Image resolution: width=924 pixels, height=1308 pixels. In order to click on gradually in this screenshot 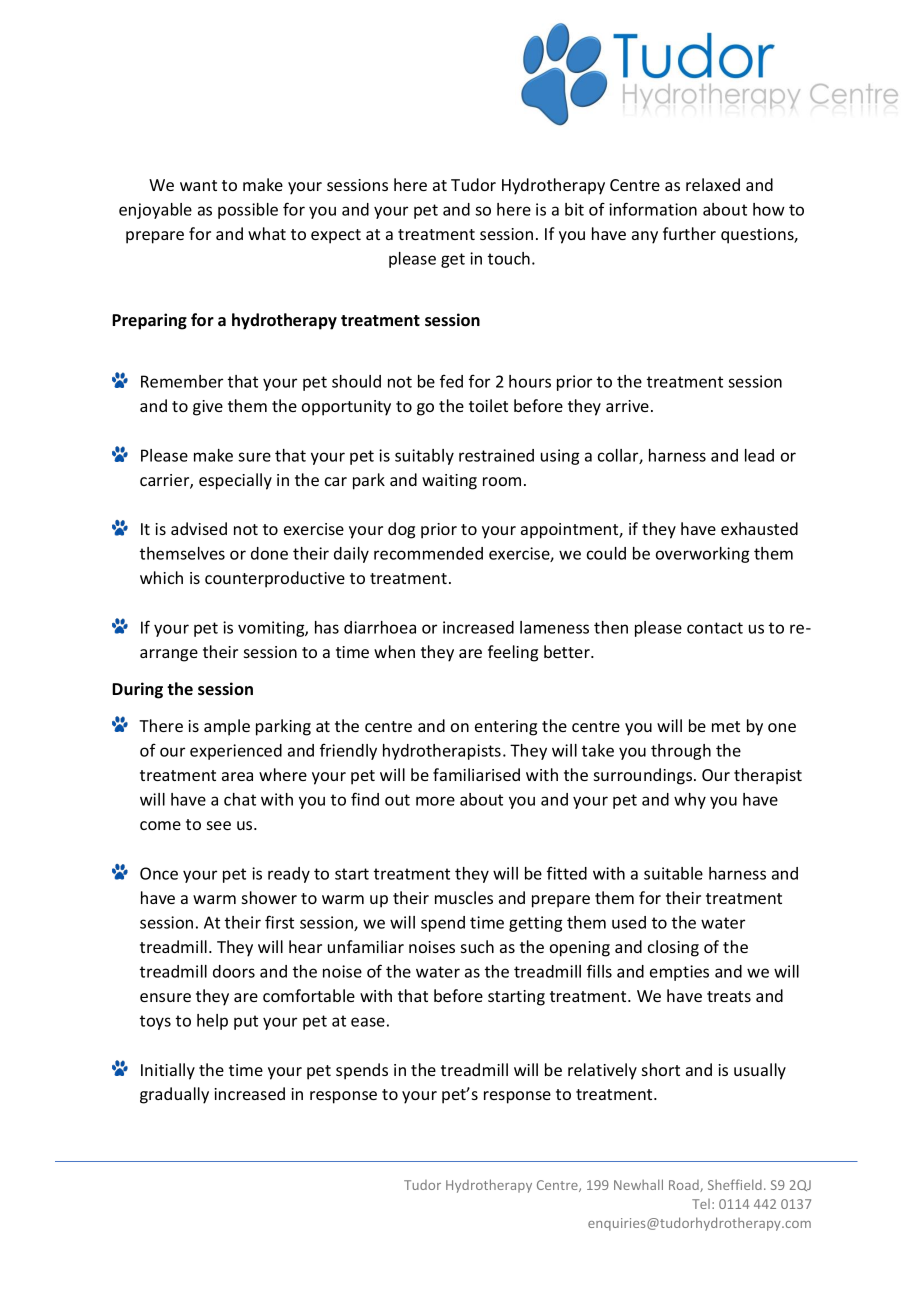, I will do `click(174, 1095)`.
